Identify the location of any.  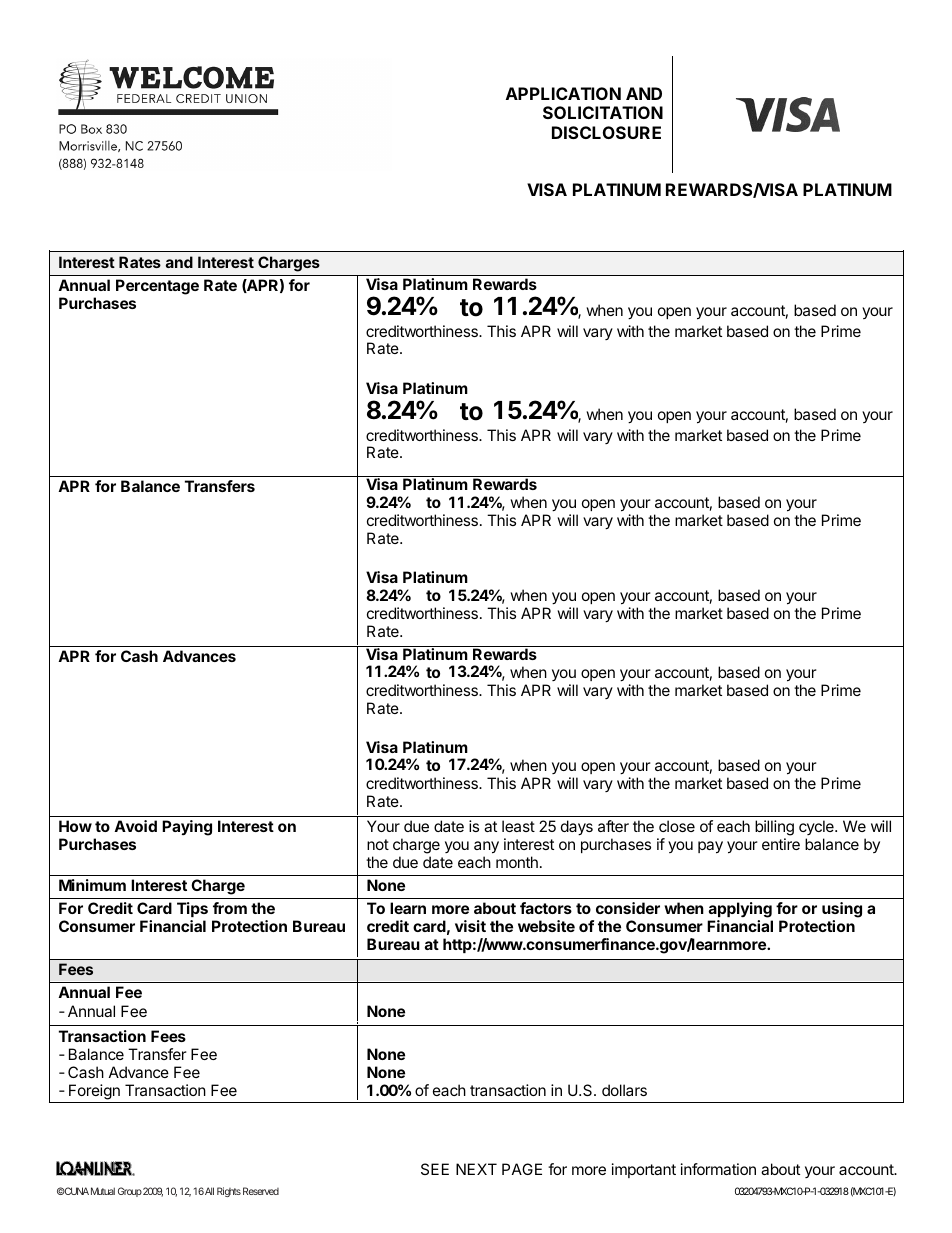
(486, 847).
